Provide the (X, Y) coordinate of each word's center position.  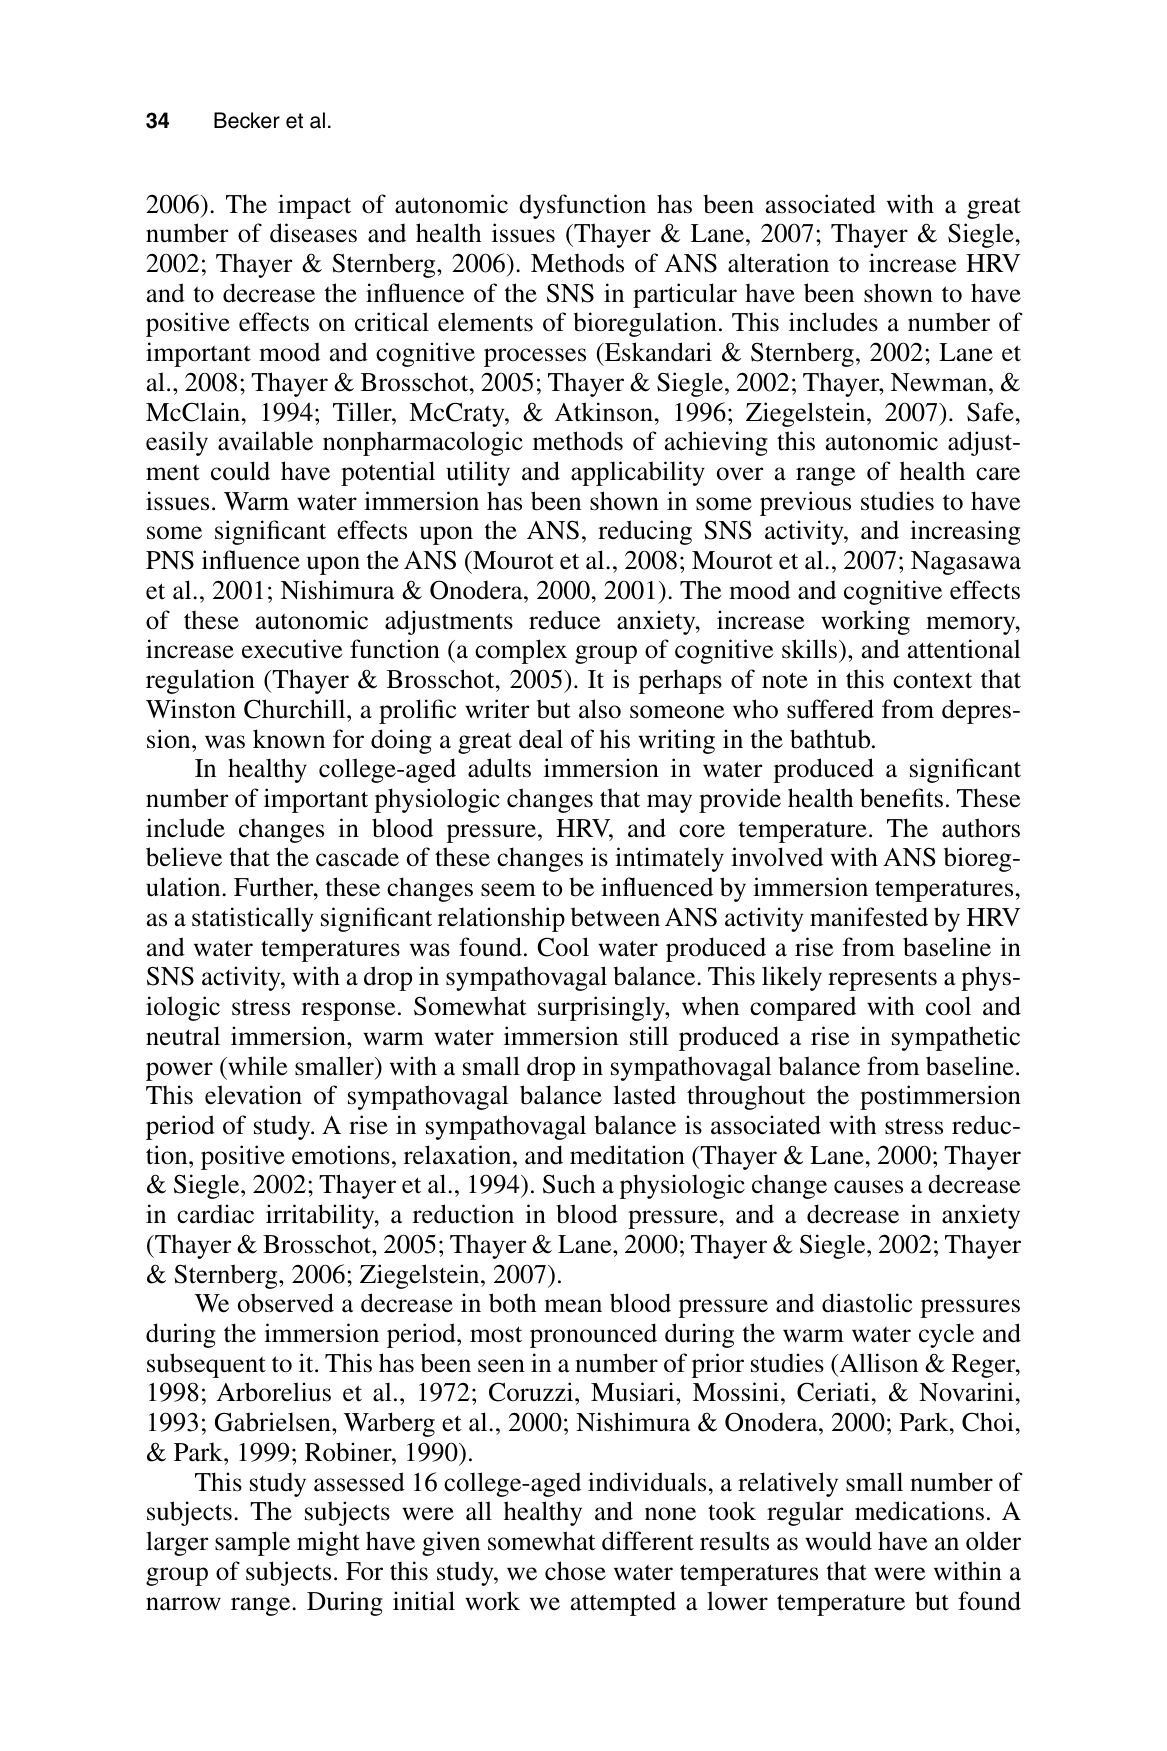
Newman (940, 382)
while (256, 1066)
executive (292, 649)
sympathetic (956, 1038)
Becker (247, 120)
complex (521, 651)
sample (252, 1543)
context (932, 680)
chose (575, 1571)
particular (685, 295)
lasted (645, 1095)
